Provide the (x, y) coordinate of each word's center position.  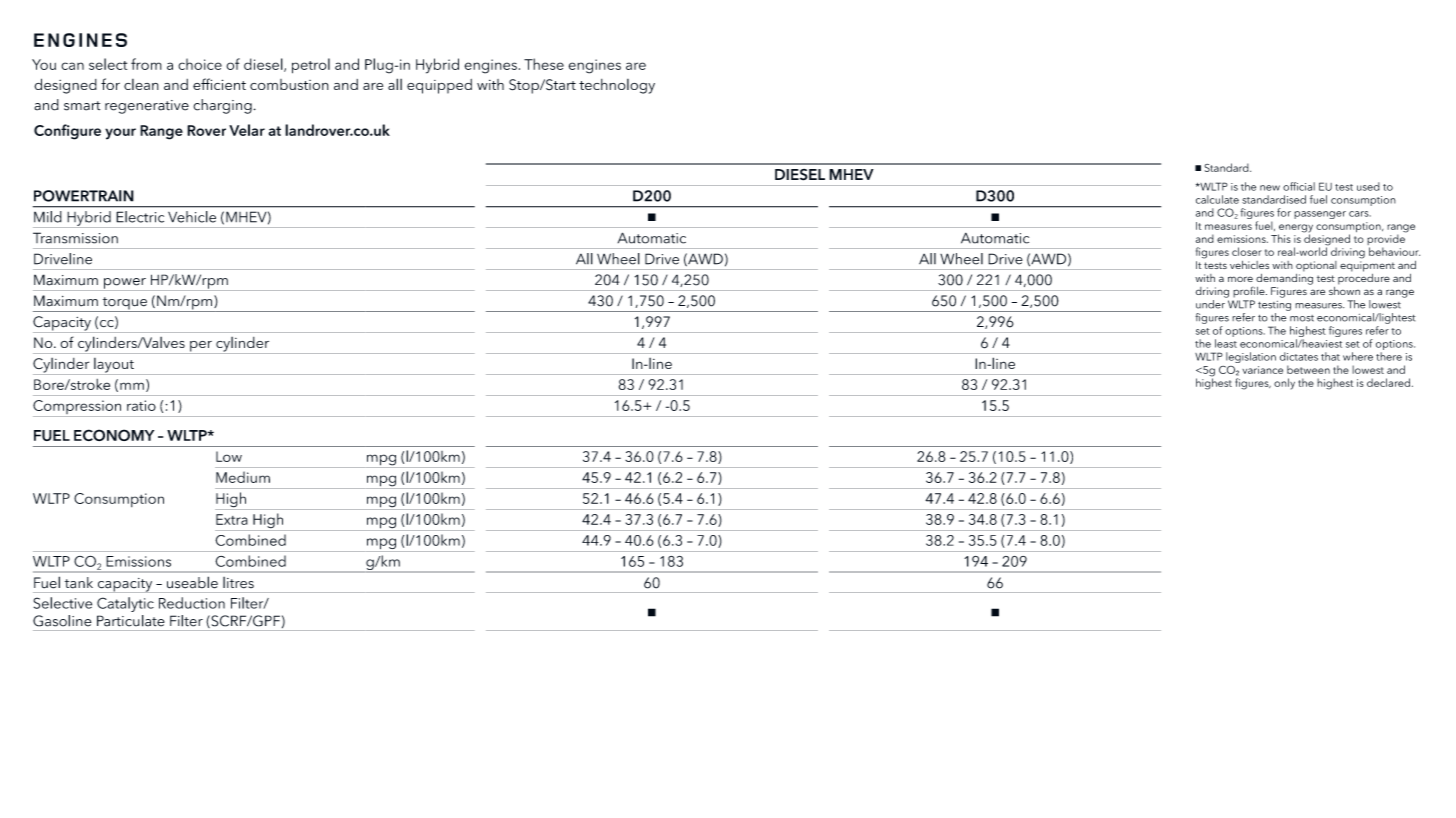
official (1299, 186)
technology (617, 86)
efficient (219, 84)
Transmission (75, 238)
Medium (243, 477)
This (1281, 238)
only (1284, 384)
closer (1247, 251)
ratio (141, 405)
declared (1388, 382)
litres (238, 582)
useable (192, 582)
